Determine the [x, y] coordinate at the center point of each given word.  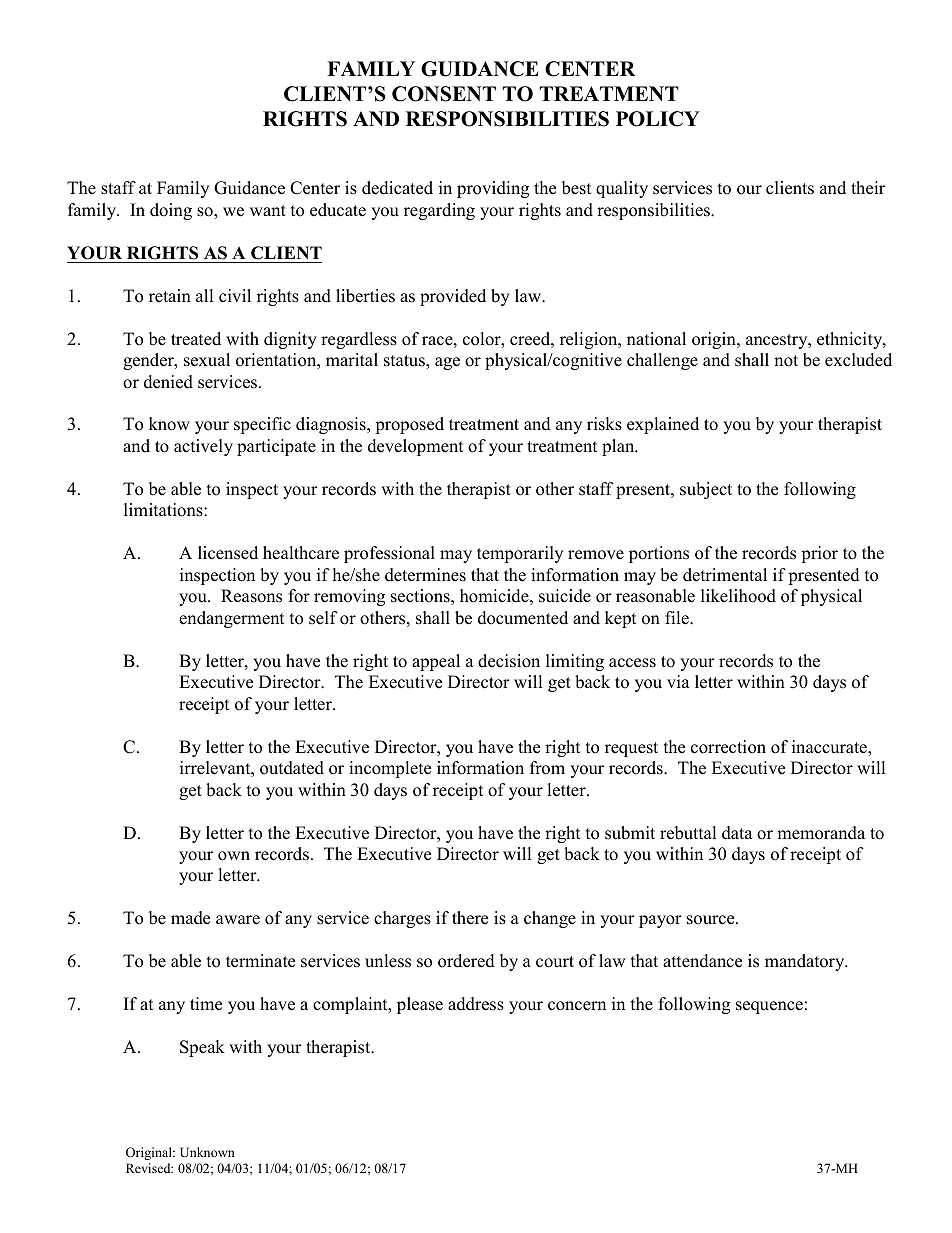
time [206, 1004]
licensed [228, 553]
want [268, 210]
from [547, 768]
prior [819, 554]
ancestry [778, 341]
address [476, 1004]
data [737, 833]
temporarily [520, 554]
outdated [292, 768]
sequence [769, 1007]
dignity [290, 340]
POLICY [658, 119]
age [447, 363]
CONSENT [444, 94]
